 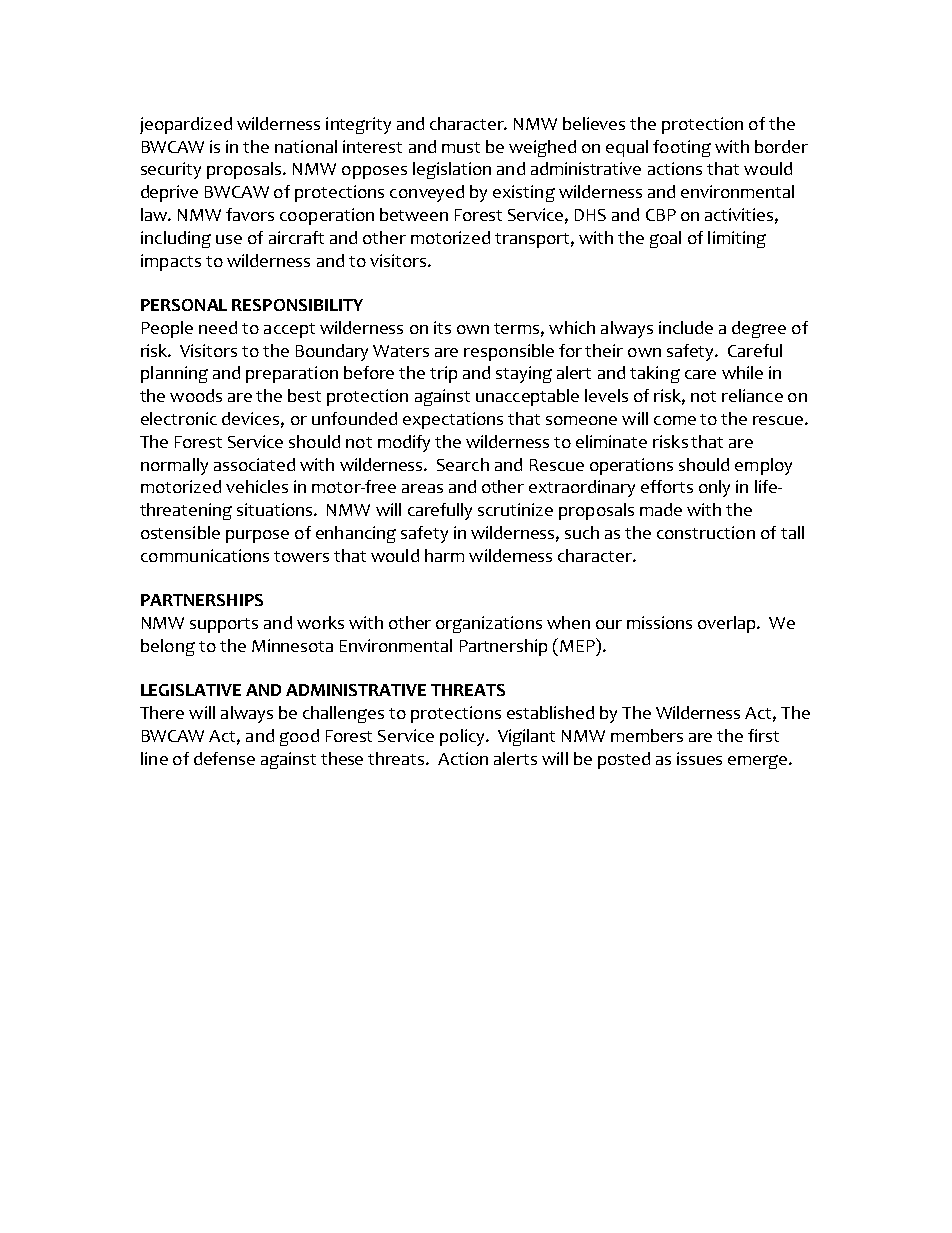 What do you see at coordinates (444, 555) in the page?
I see `harm` at bounding box center [444, 555].
